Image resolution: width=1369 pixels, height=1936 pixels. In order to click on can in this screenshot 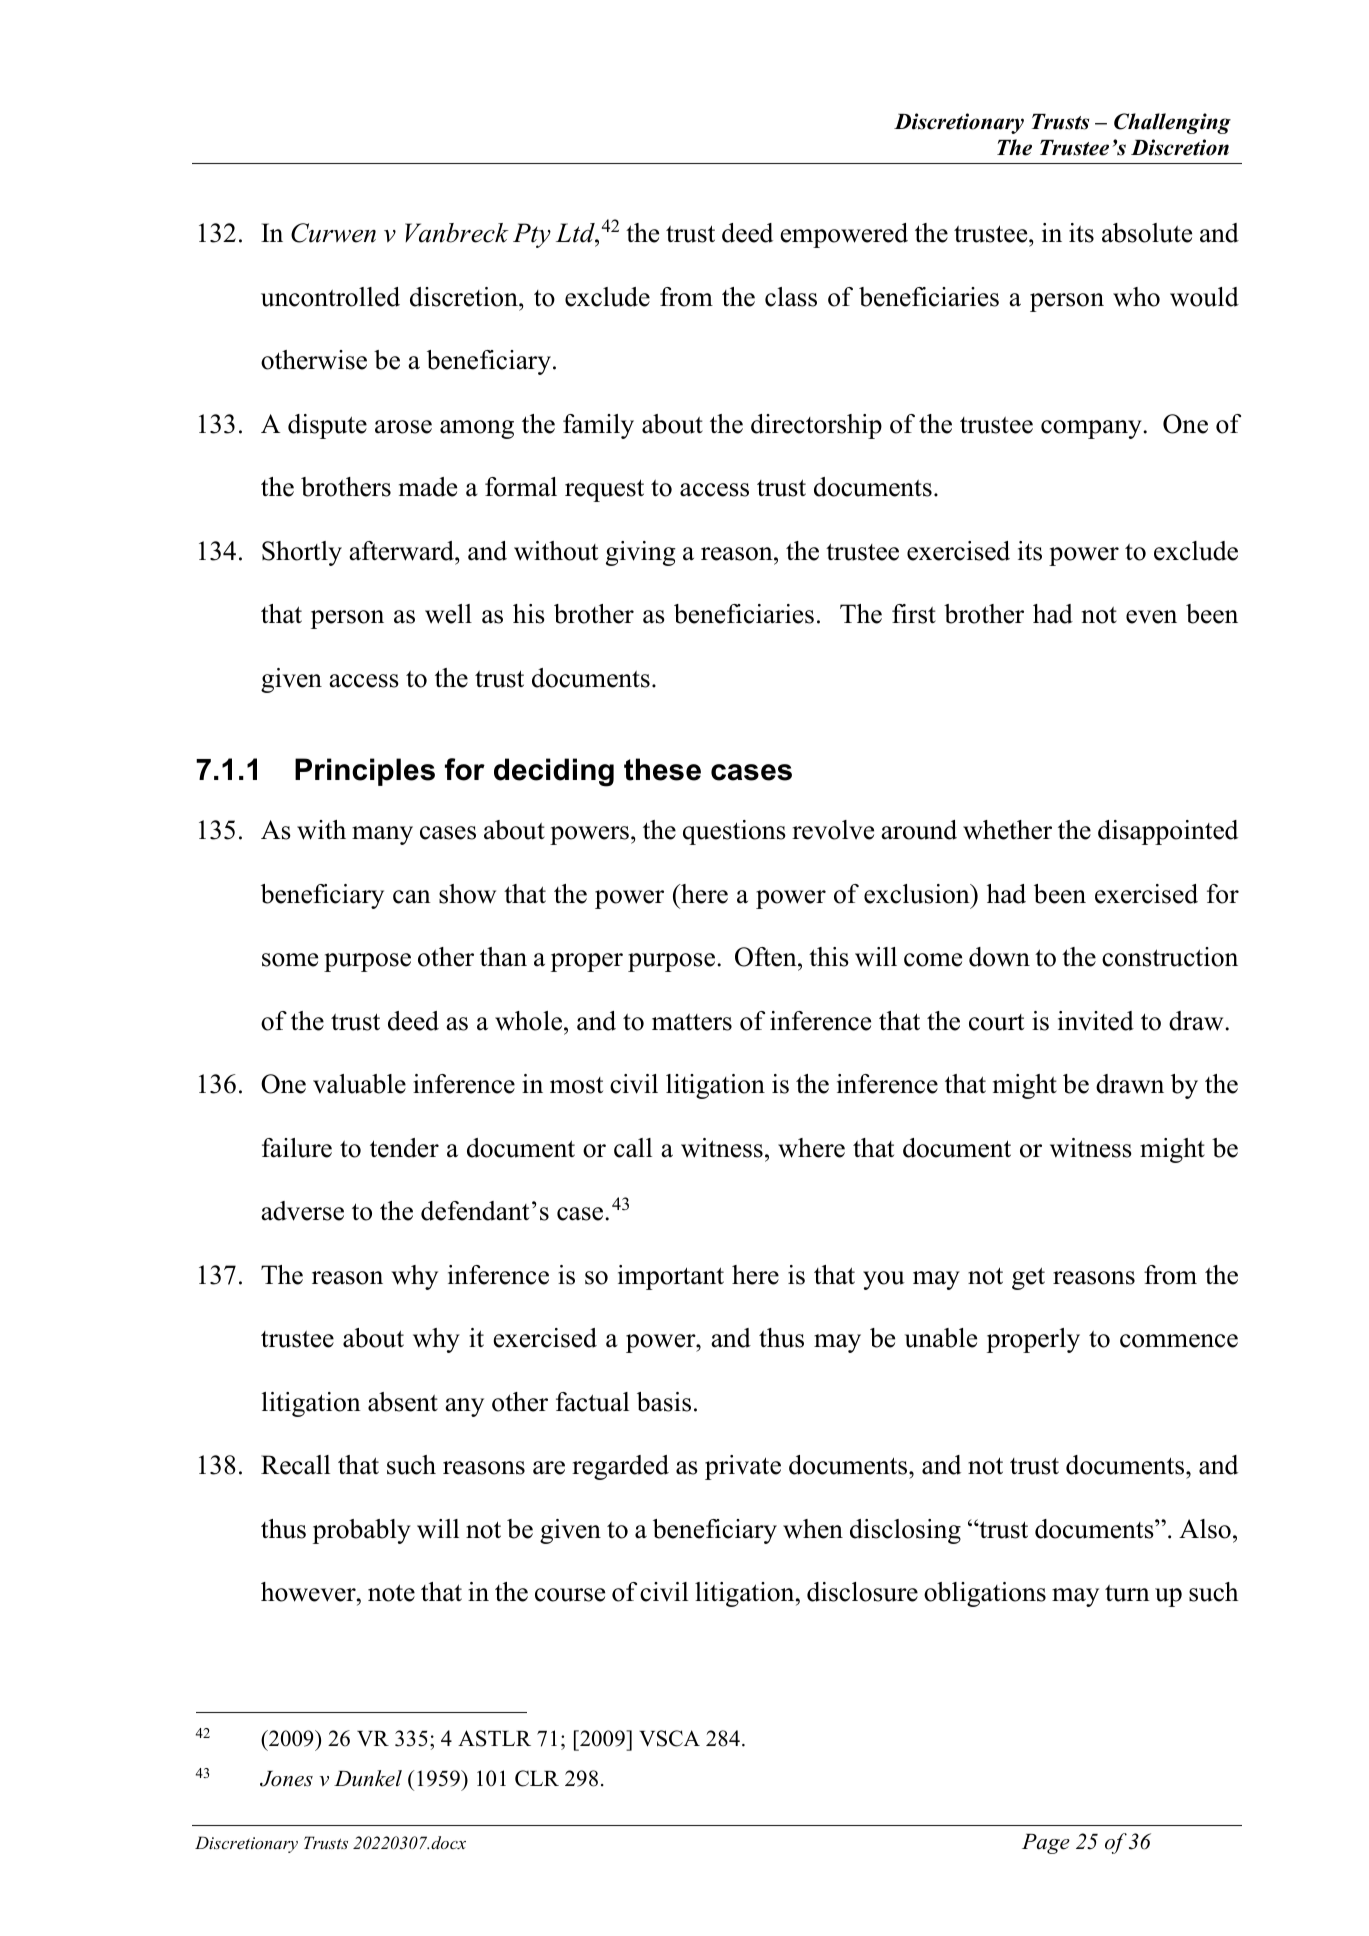, I will do `click(412, 897)`.
